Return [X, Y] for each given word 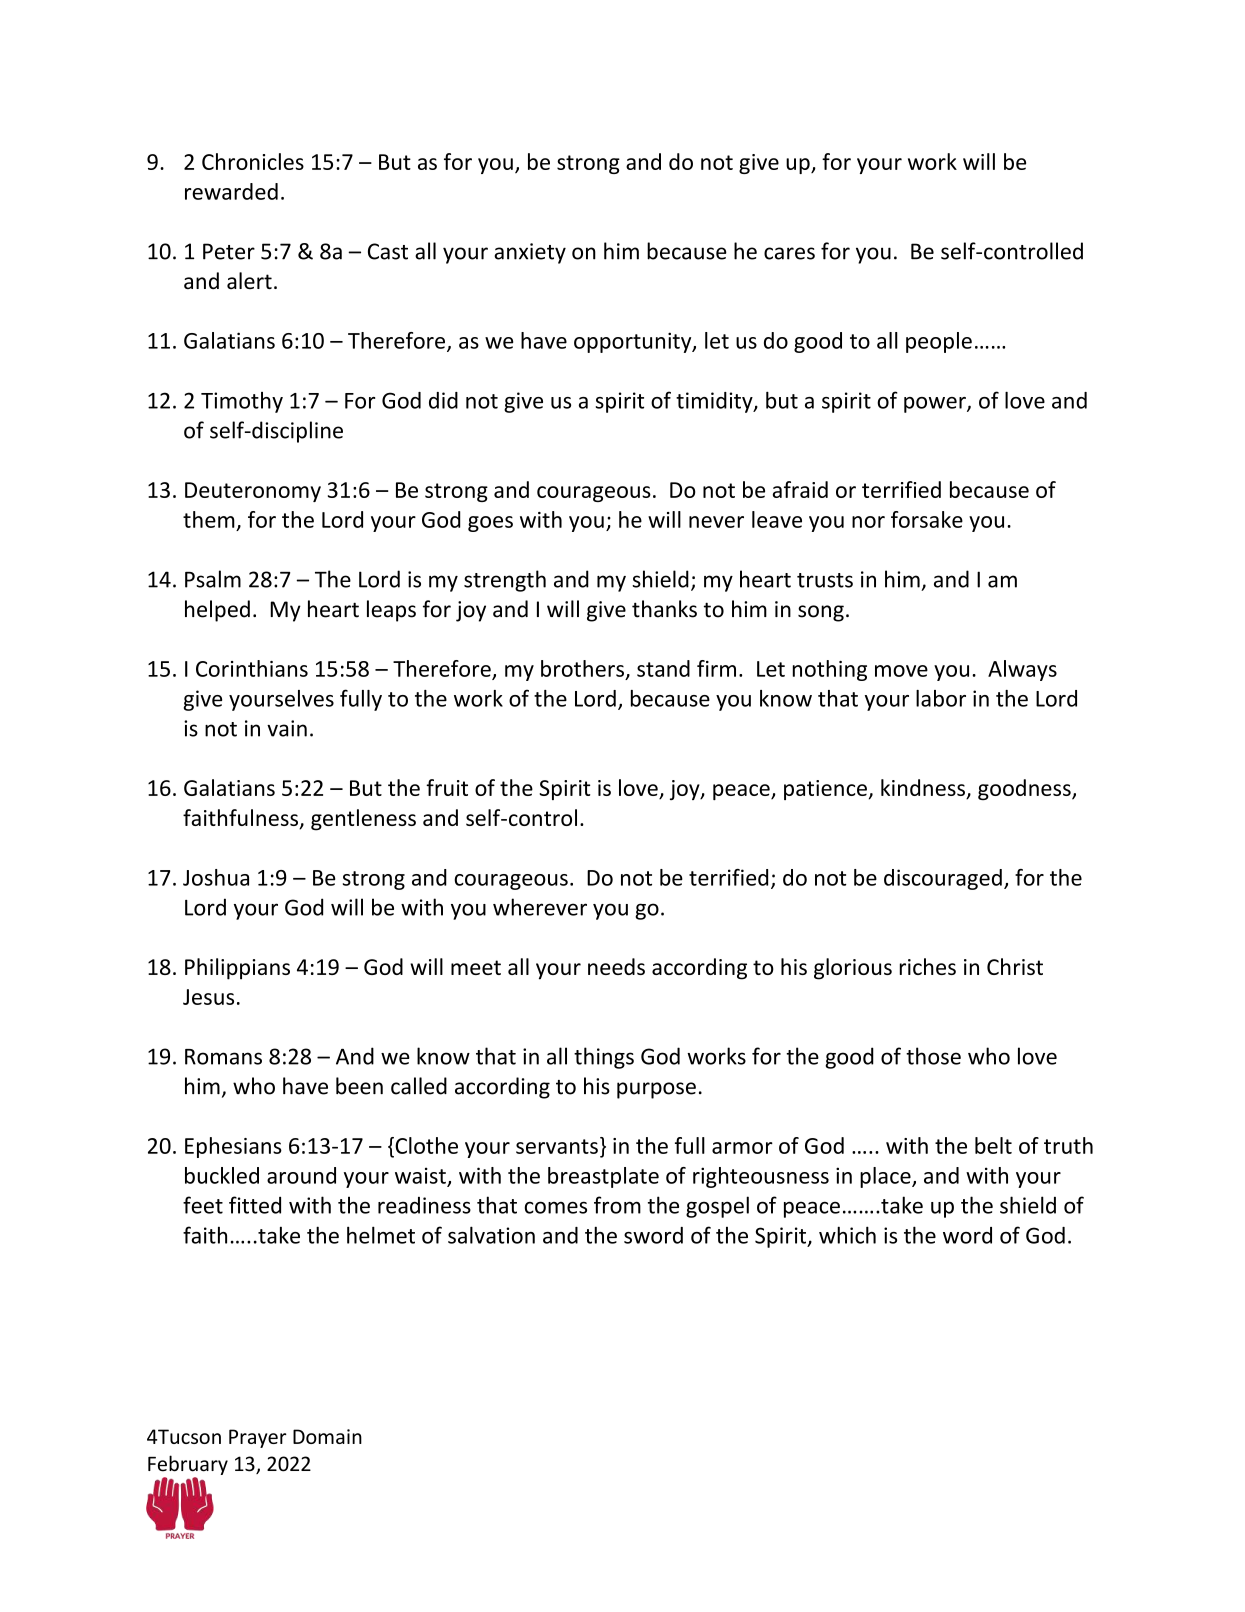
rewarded [231, 191]
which [847, 1235]
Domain [327, 1436]
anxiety [530, 253]
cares [789, 253]
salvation [491, 1235]
